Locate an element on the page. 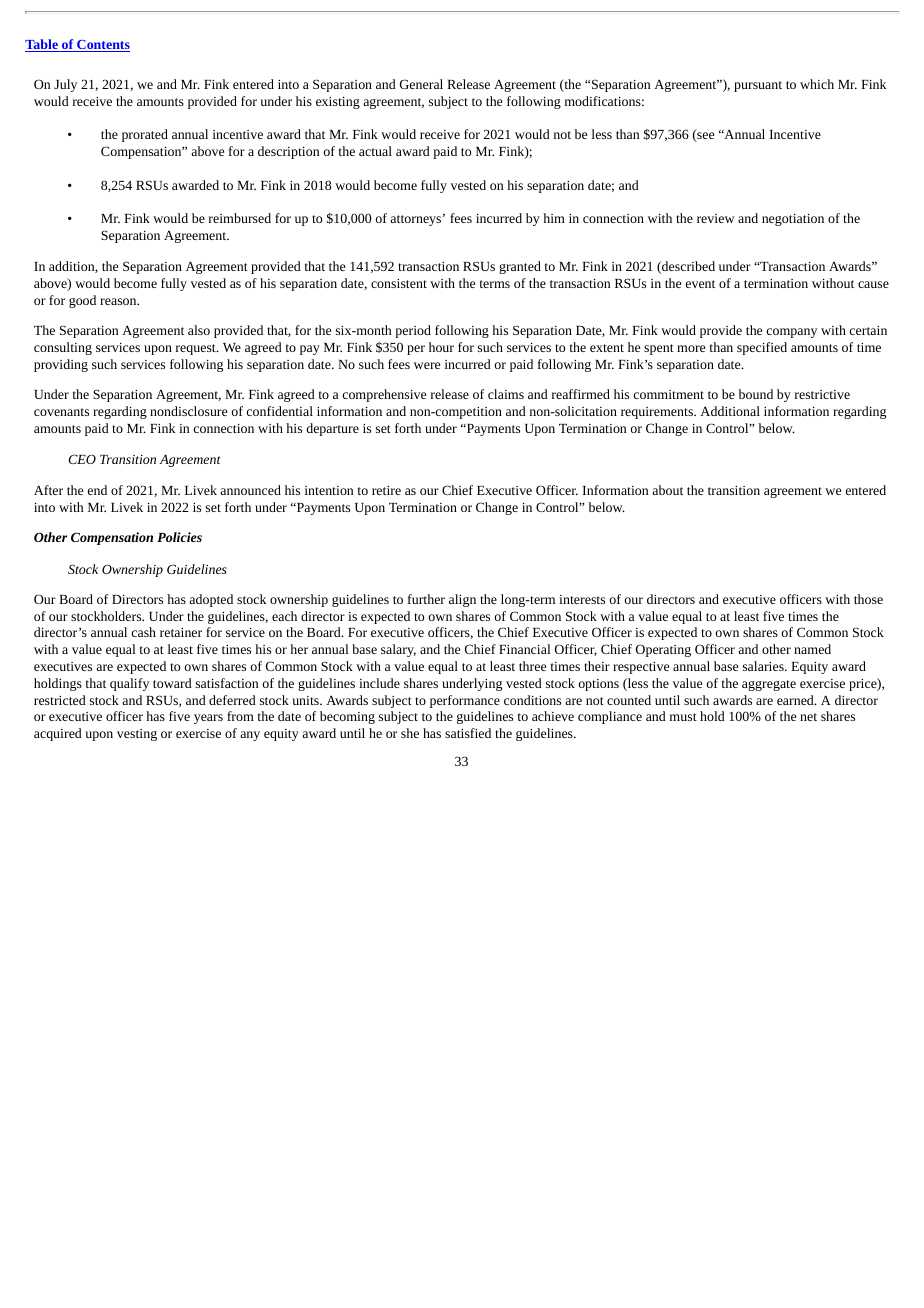  about is located at coordinates (667, 490).
